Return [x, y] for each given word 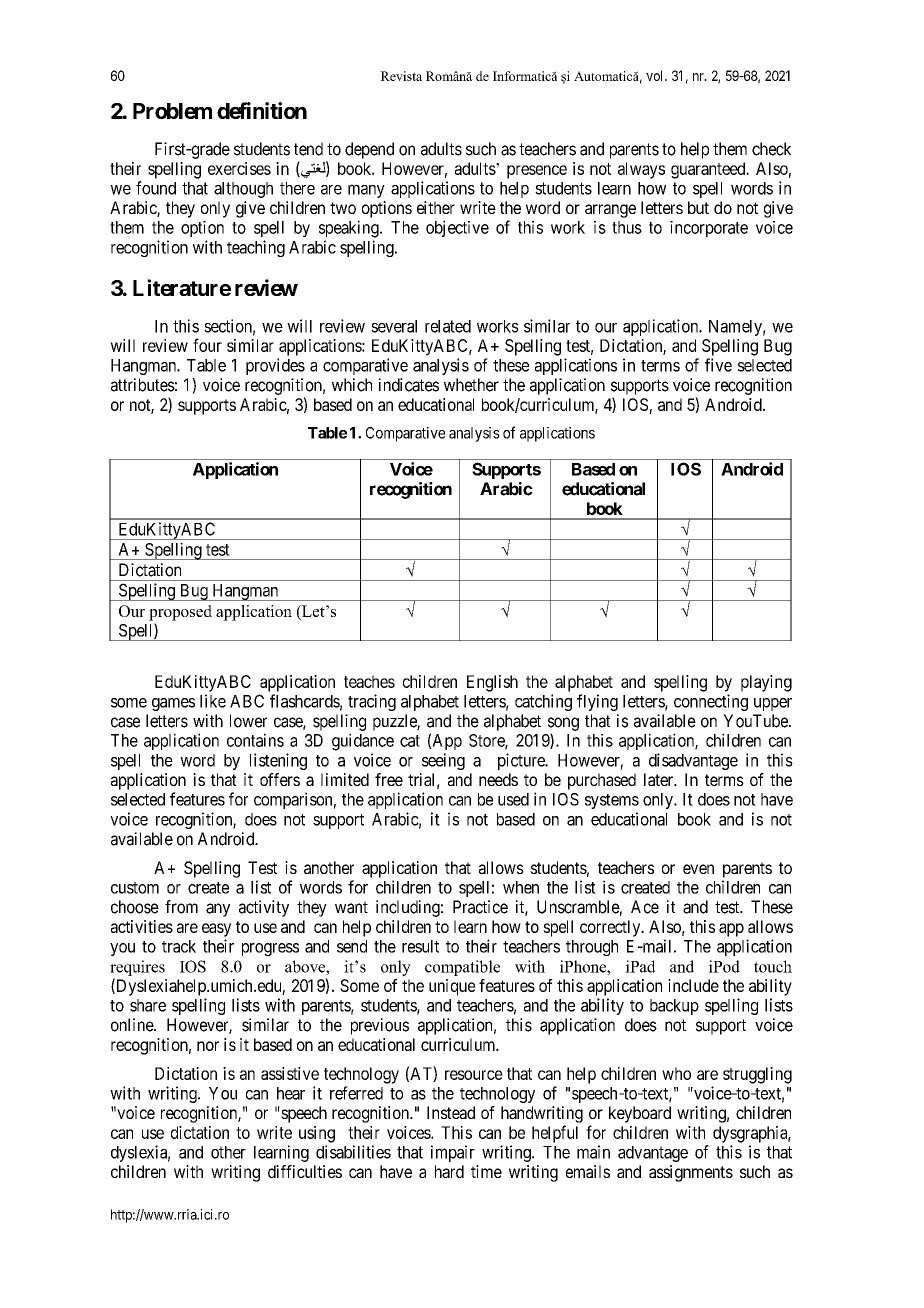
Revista [401, 76]
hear [291, 1093]
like [213, 701]
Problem [172, 111]
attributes [143, 385]
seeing [443, 761]
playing [766, 683]
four [207, 345]
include [693, 985]
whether [471, 385]
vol [656, 75]
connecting [711, 702]
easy [216, 930]
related [448, 326]
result [420, 946]
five [718, 365]
